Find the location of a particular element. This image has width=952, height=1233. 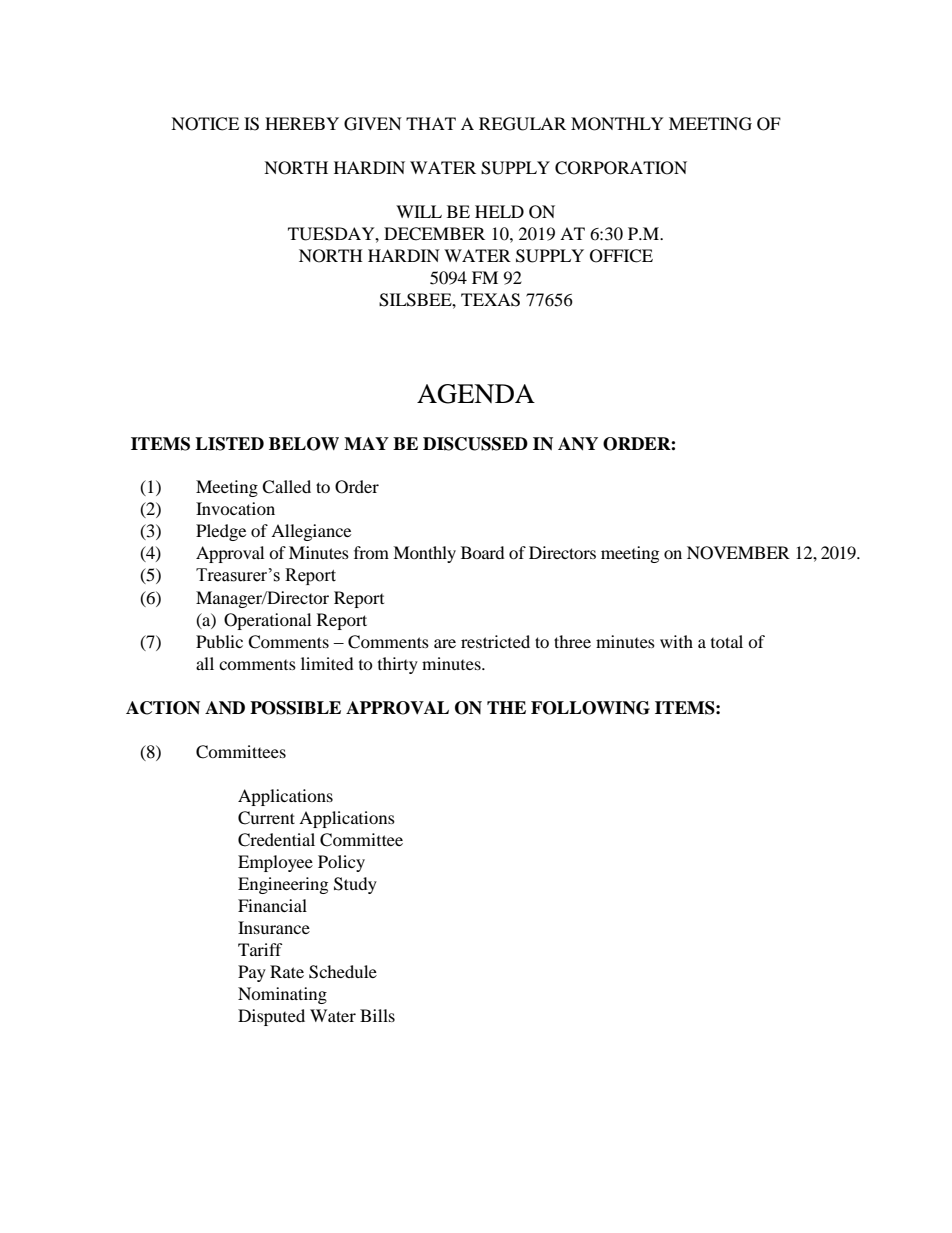

FOLLOWING is located at coordinates (590, 708).
